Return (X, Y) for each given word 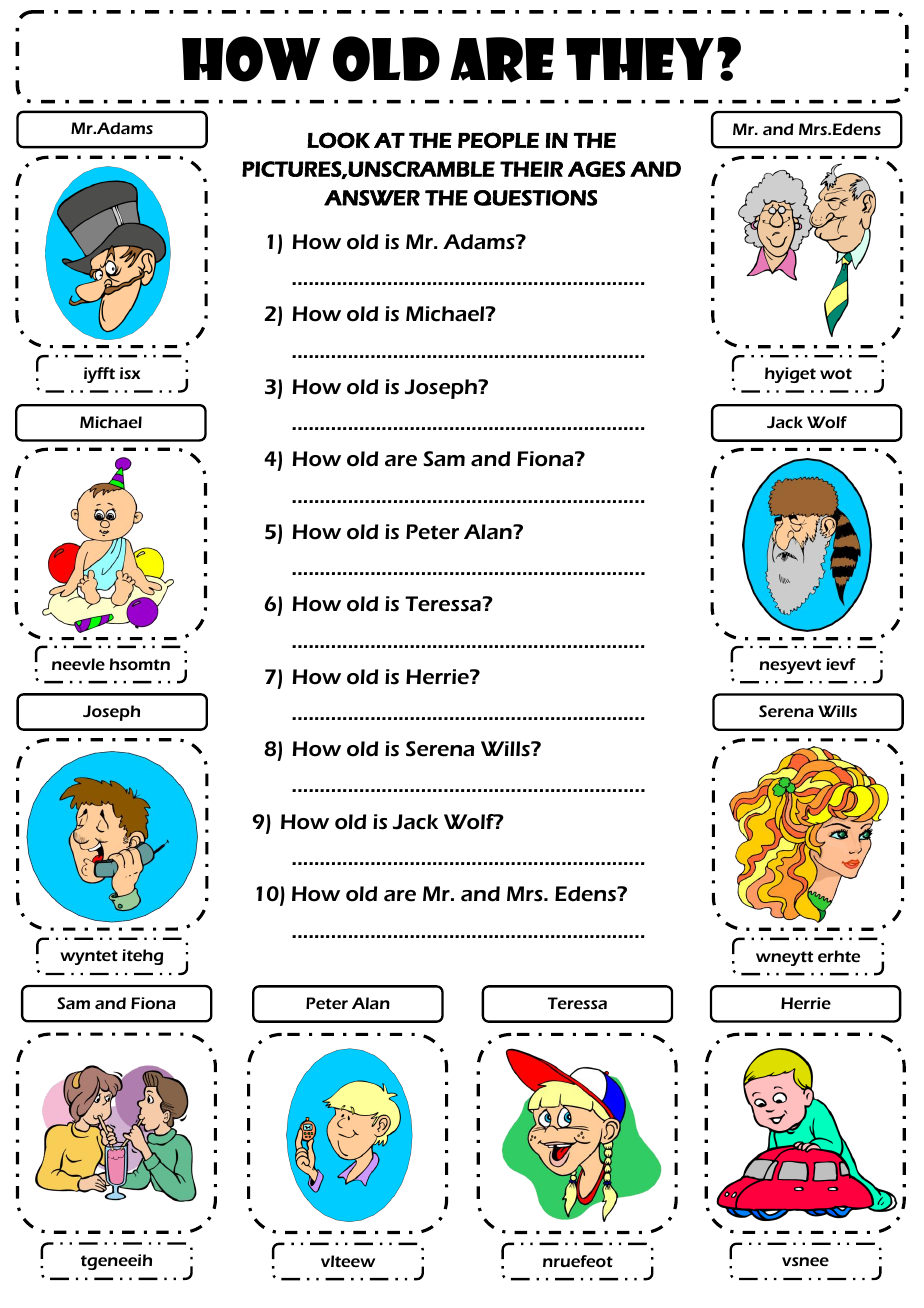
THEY (640, 59)
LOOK (338, 140)
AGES (596, 169)
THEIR (531, 169)
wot (836, 373)
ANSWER (372, 198)
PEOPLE (498, 140)
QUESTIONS (535, 198)
